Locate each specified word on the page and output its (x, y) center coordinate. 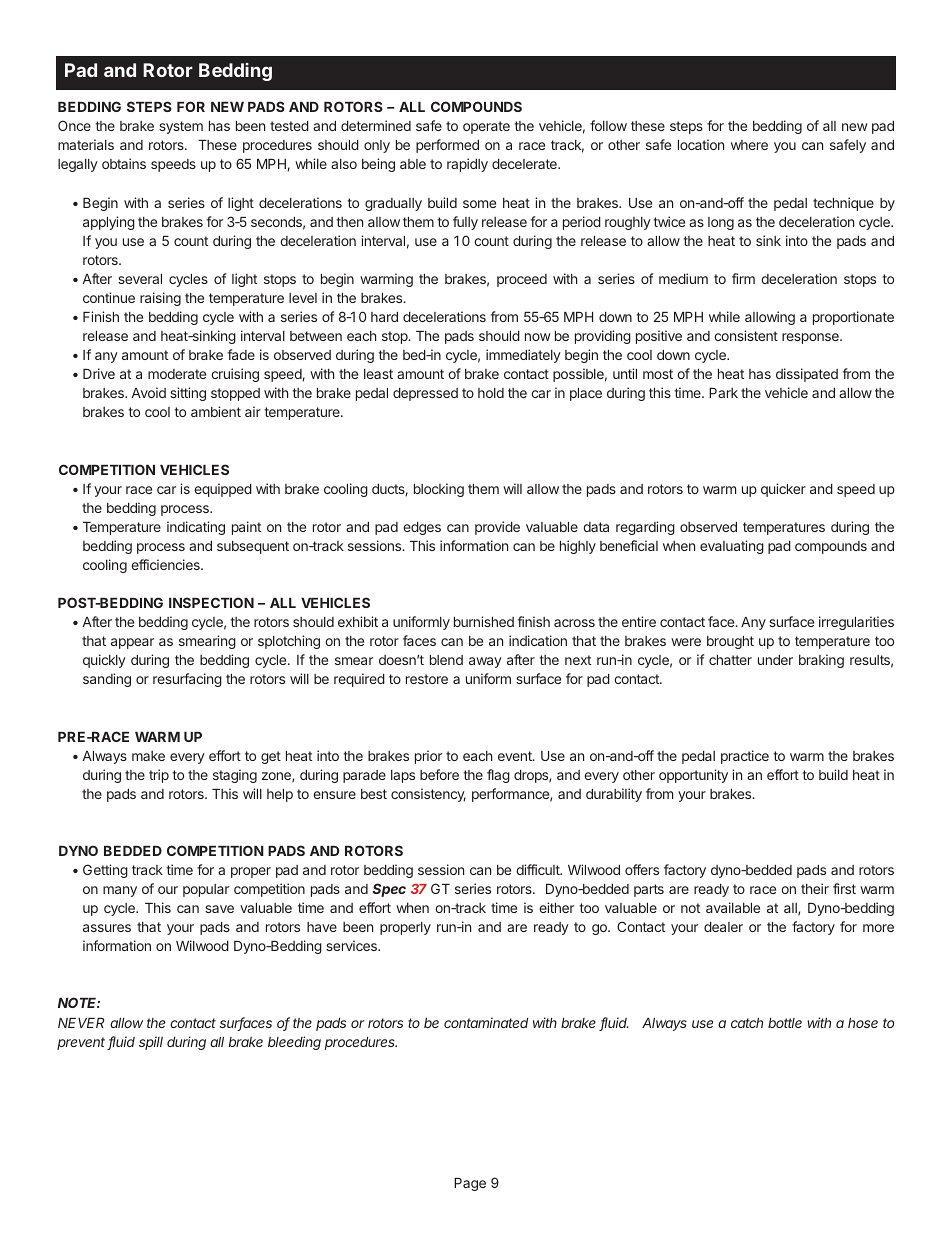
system (181, 127)
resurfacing (187, 680)
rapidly (467, 165)
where (749, 145)
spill (151, 1043)
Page (470, 1184)
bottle (785, 1023)
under (775, 660)
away (485, 662)
